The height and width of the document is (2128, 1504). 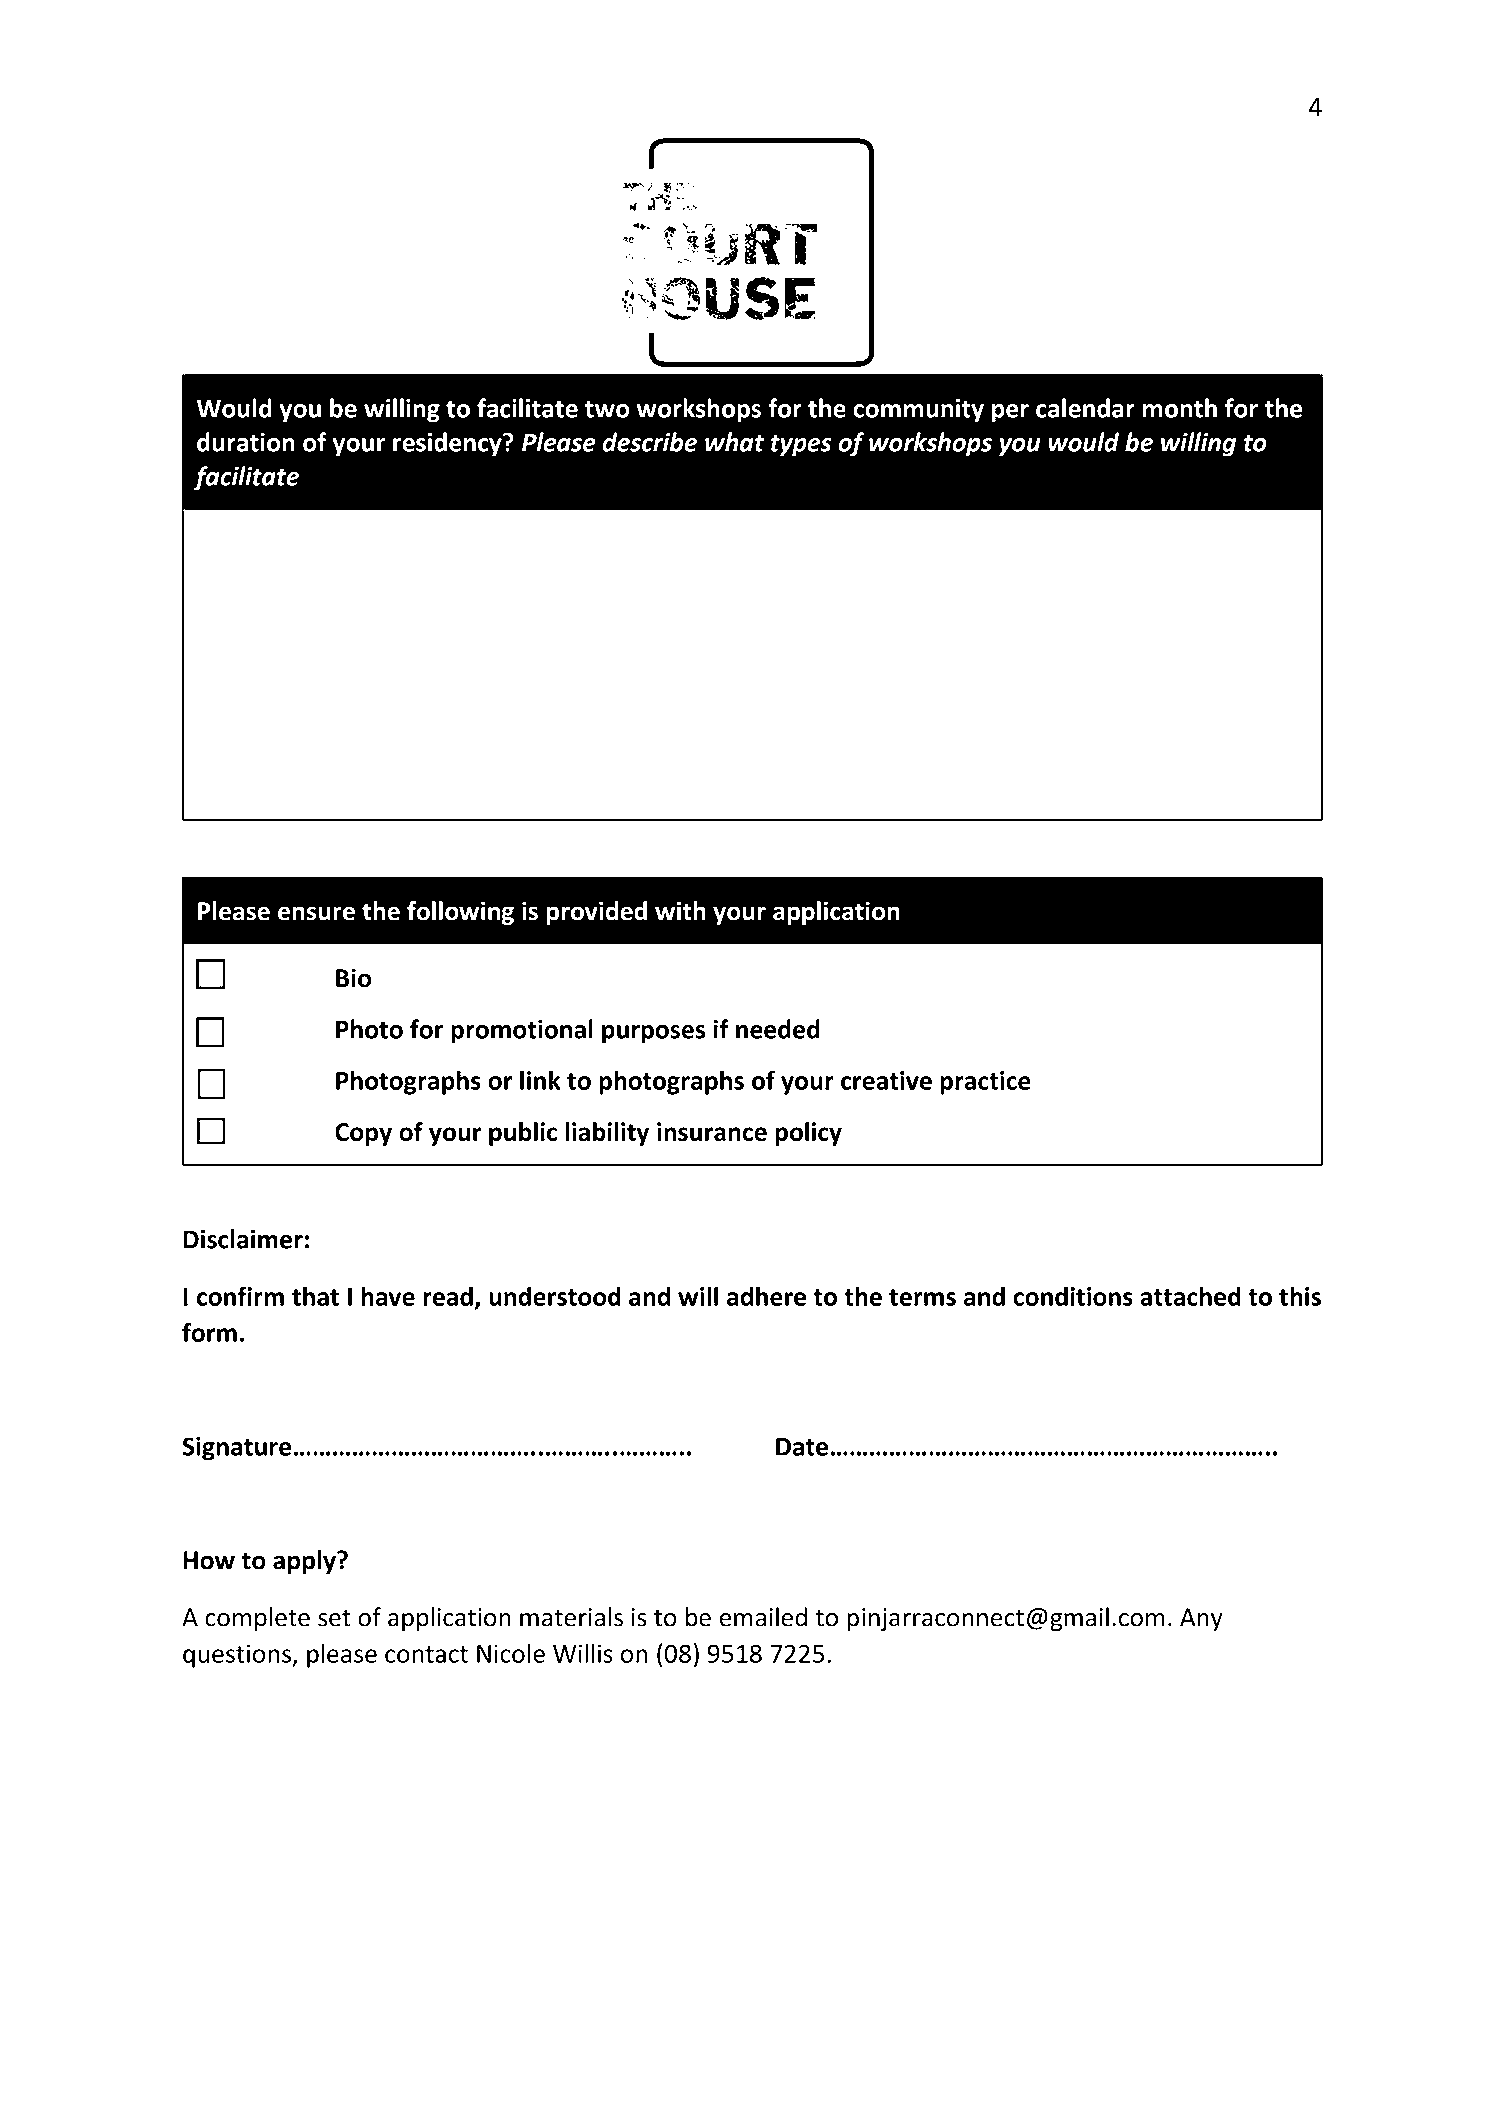 I want to click on per, so click(x=1010, y=413).
